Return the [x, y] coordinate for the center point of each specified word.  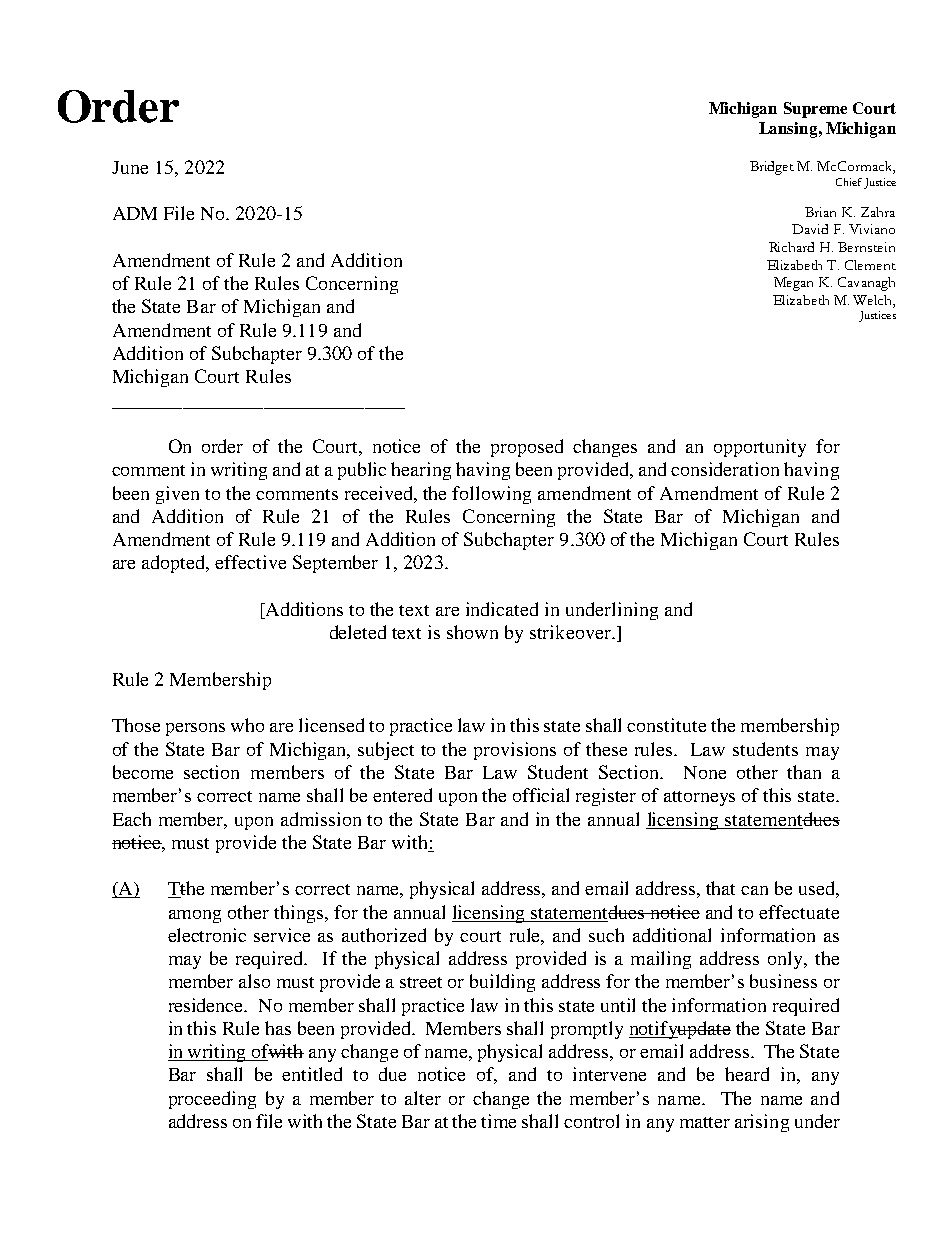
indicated [502, 609]
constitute [666, 725]
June [130, 167]
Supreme [815, 110]
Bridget [772, 168]
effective [250, 562]
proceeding [212, 1100]
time [498, 1121]
